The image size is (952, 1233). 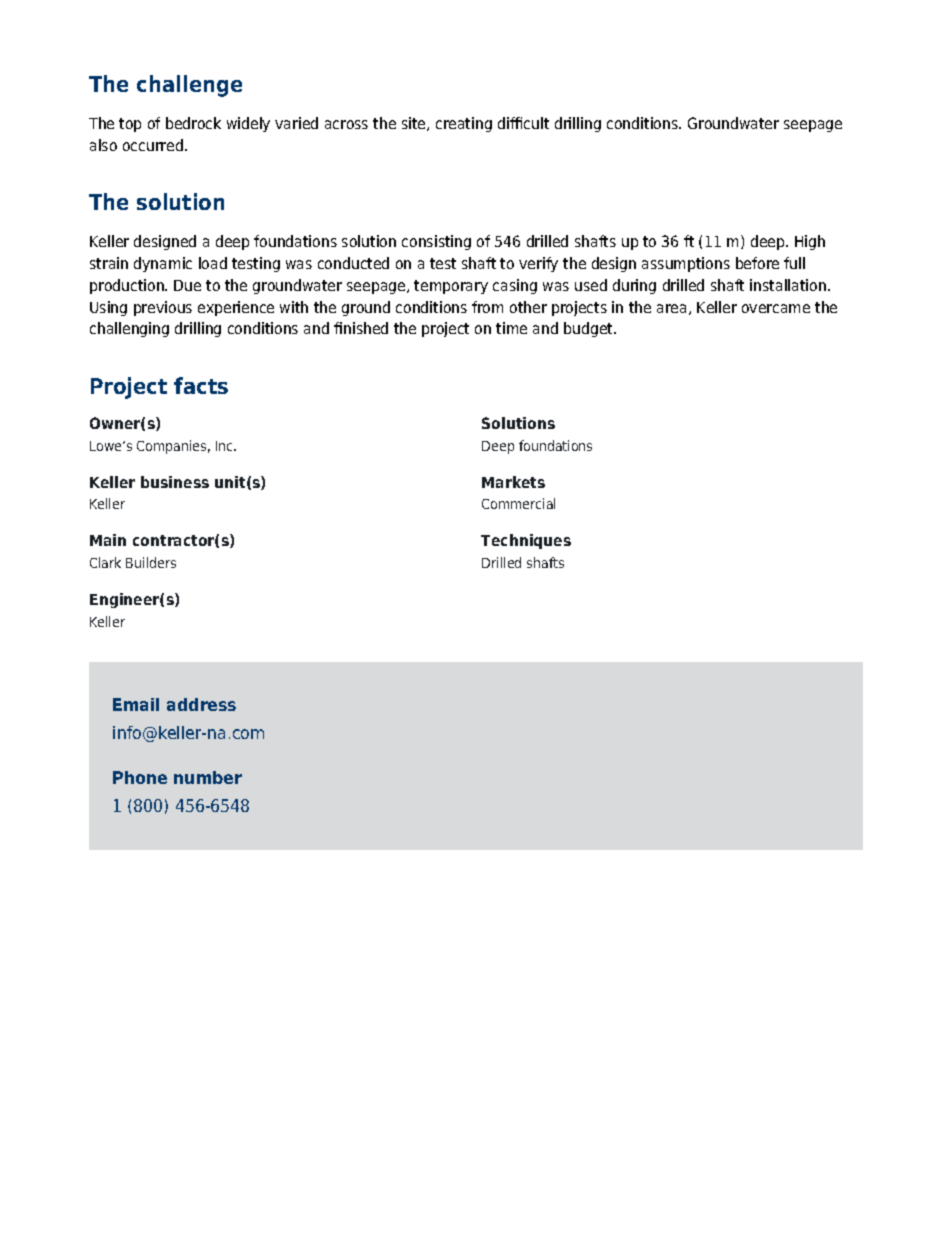 What do you see at coordinates (208, 777) in the screenshot?
I see `number` at bounding box center [208, 777].
